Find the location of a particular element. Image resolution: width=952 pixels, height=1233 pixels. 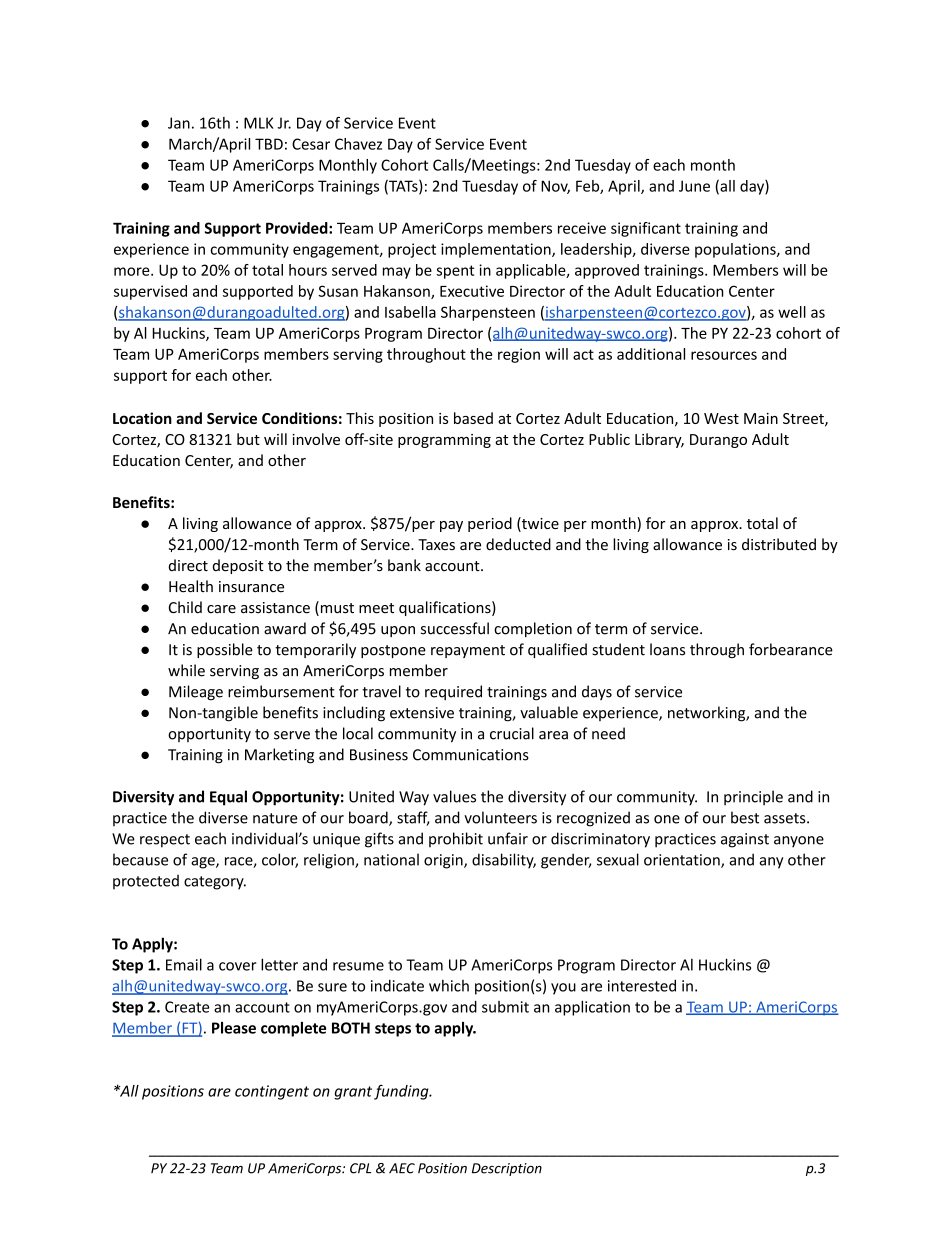

June is located at coordinates (694, 186).
